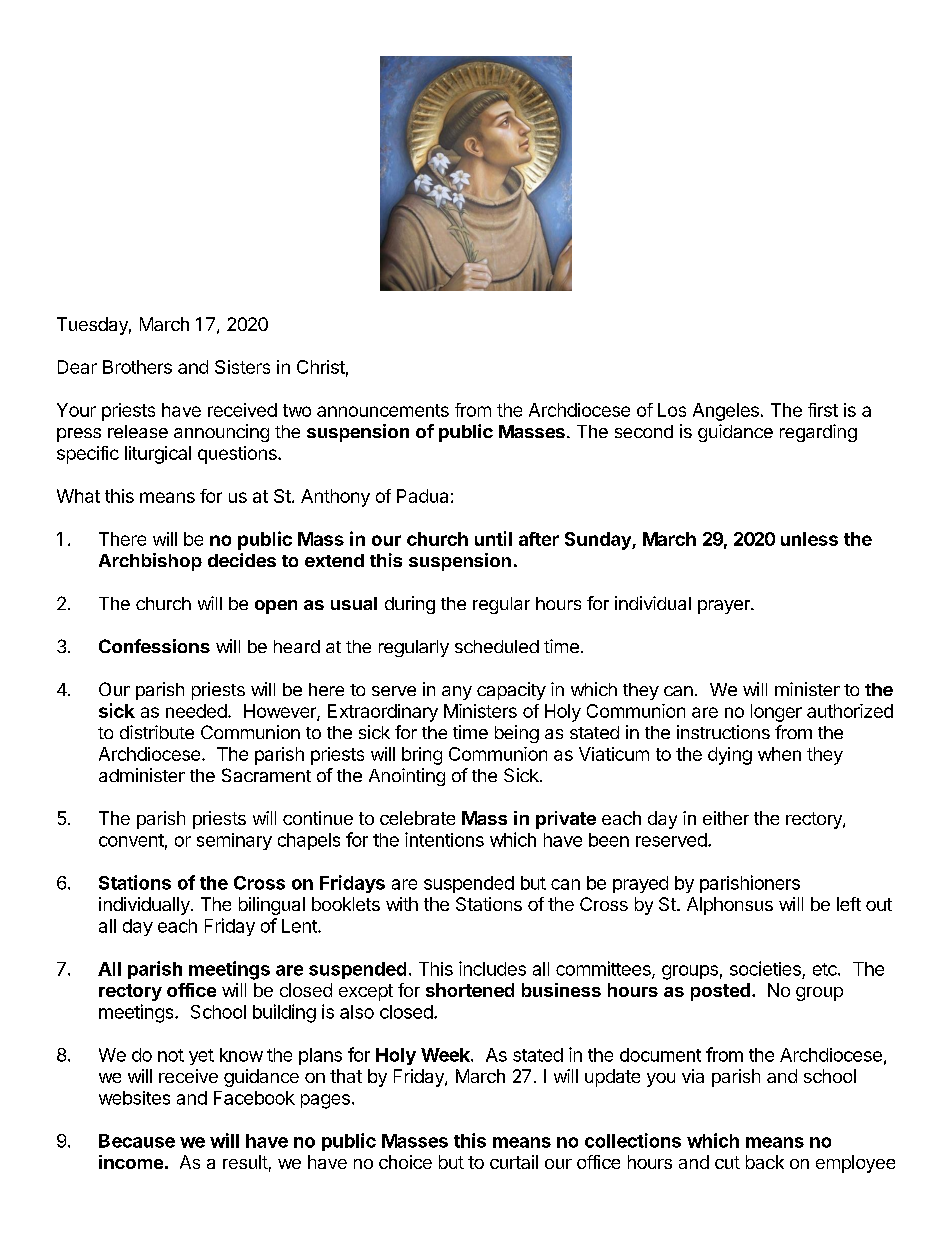  I want to click on Because, so click(137, 1141).
